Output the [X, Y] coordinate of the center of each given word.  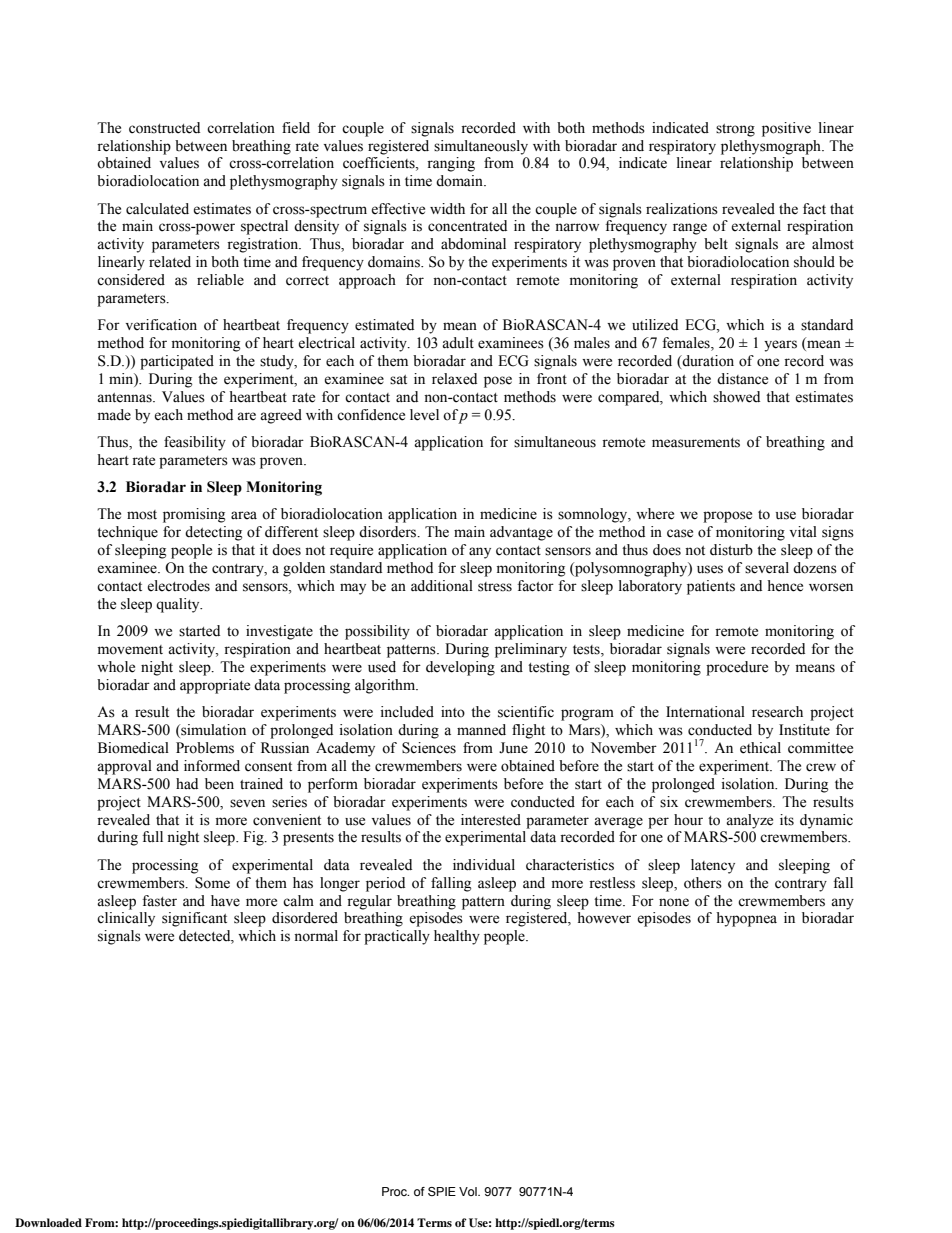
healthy [457, 937]
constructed [164, 128]
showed [736, 397]
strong [735, 130]
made [114, 415]
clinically [126, 919]
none [674, 902]
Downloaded [48, 1222]
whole [116, 667]
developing [460, 668]
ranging [451, 164]
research [777, 712]
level [424, 415]
